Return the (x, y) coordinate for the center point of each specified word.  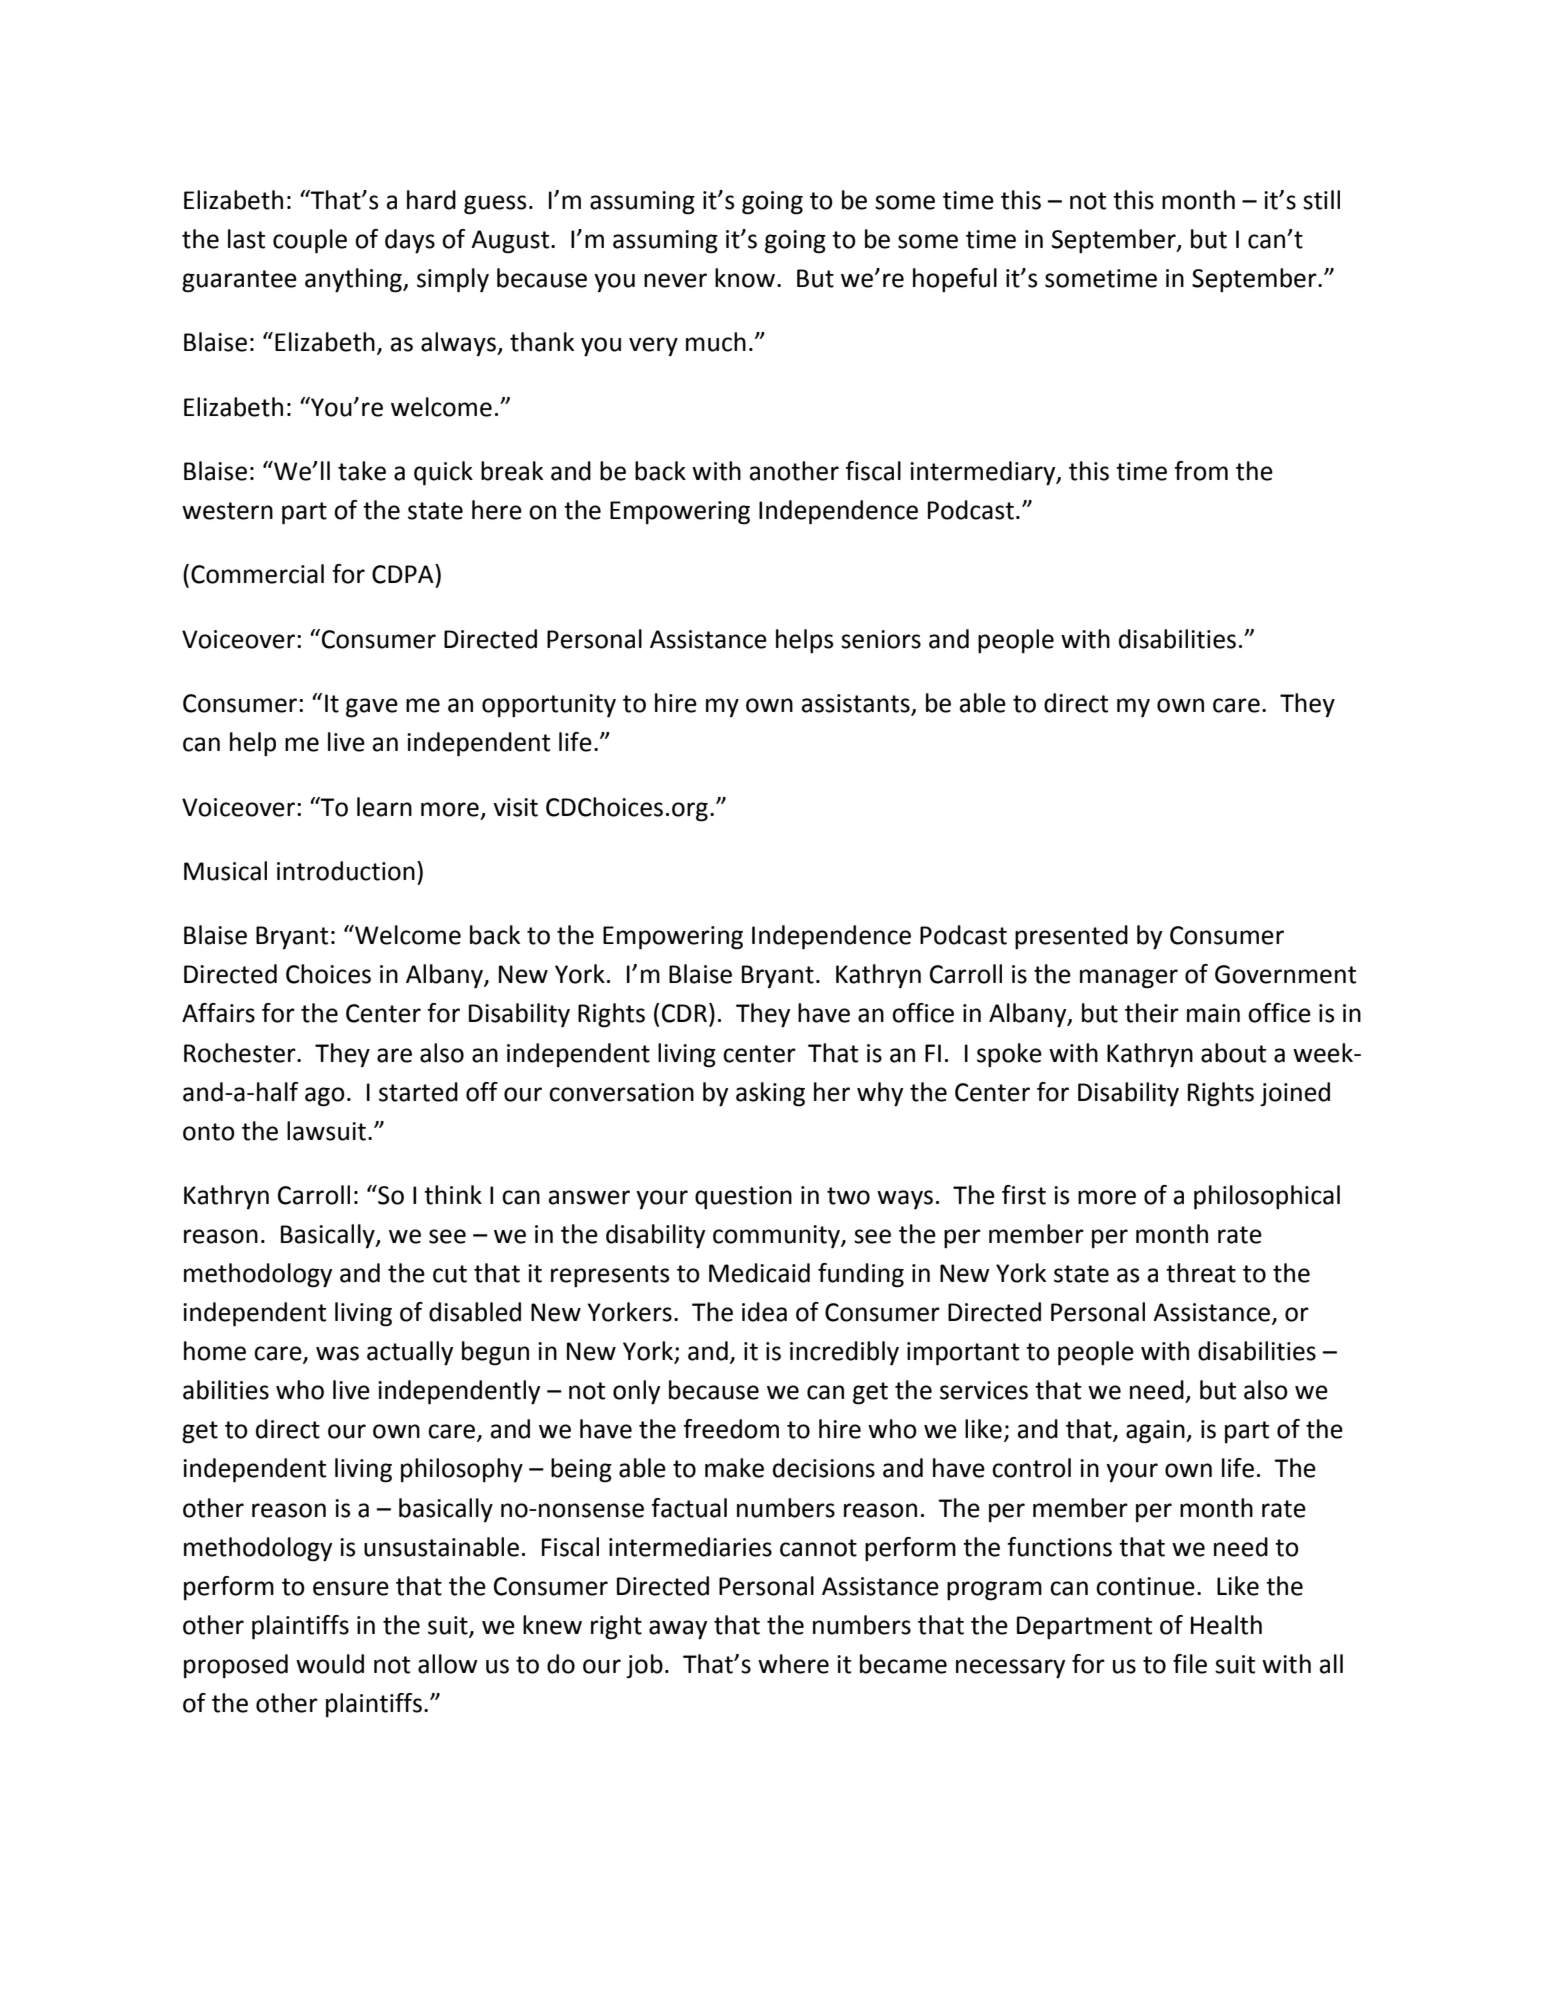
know (745, 278)
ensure (351, 1588)
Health (1226, 1625)
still (1321, 200)
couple (310, 241)
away (678, 1630)
